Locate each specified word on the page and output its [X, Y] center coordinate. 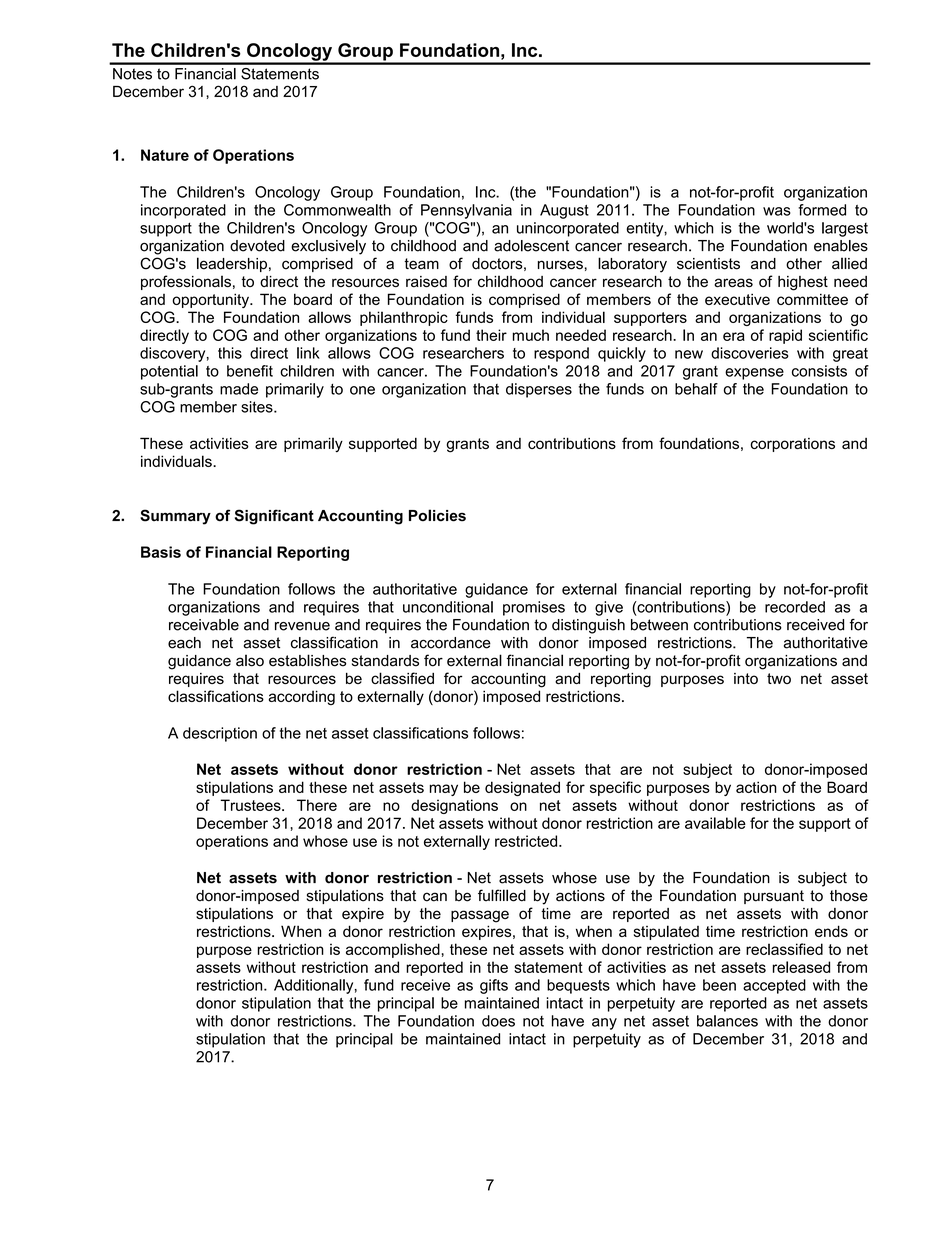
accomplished [393, 950]
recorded [795, 607]
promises [534, 608]
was [777, 211]
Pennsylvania [466, 211]
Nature [165, 155]
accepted [774, 986]
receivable [204, 625]
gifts [494, 986]
